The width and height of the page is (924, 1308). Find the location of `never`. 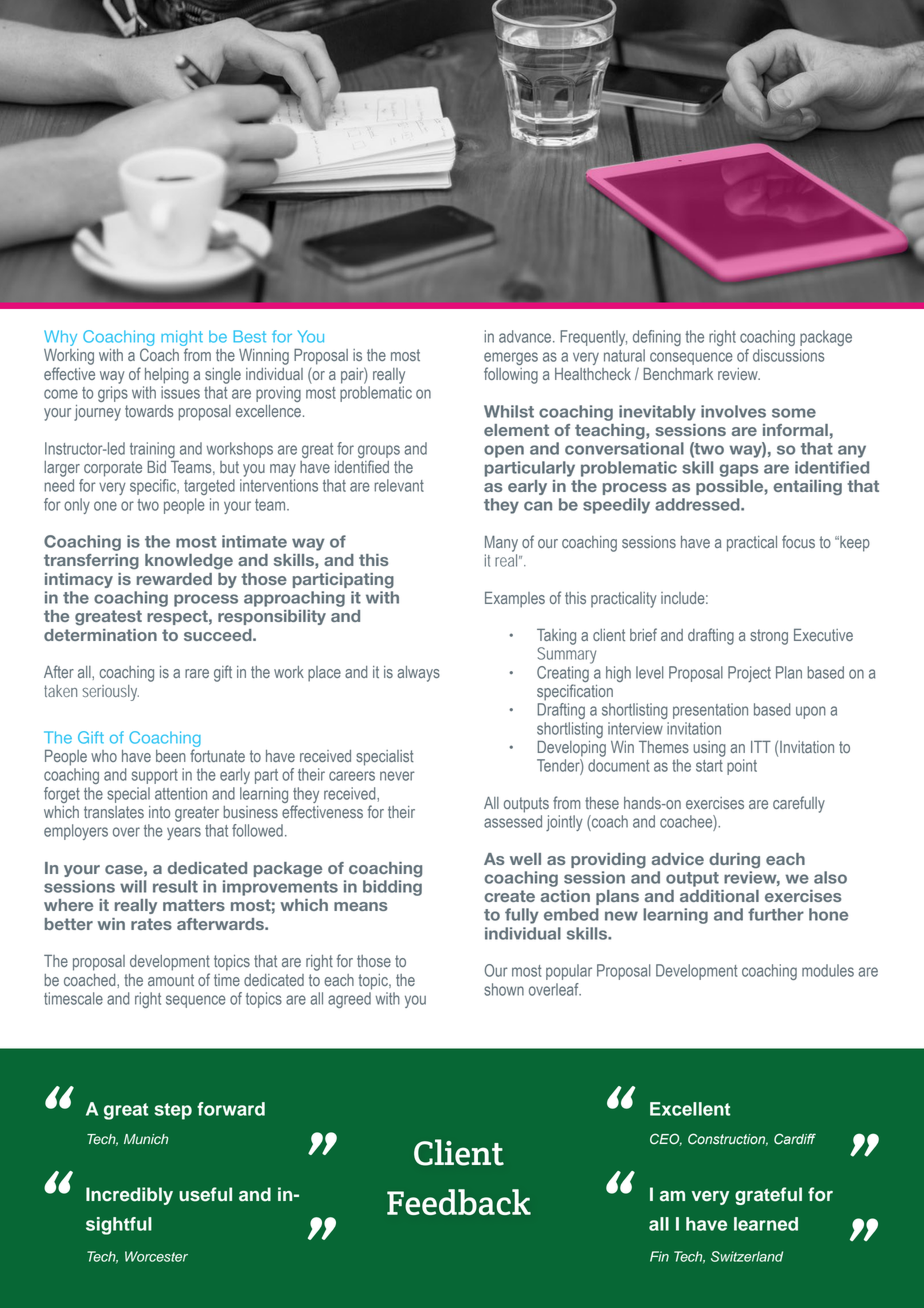

never is located at coordinates (397, 776).
